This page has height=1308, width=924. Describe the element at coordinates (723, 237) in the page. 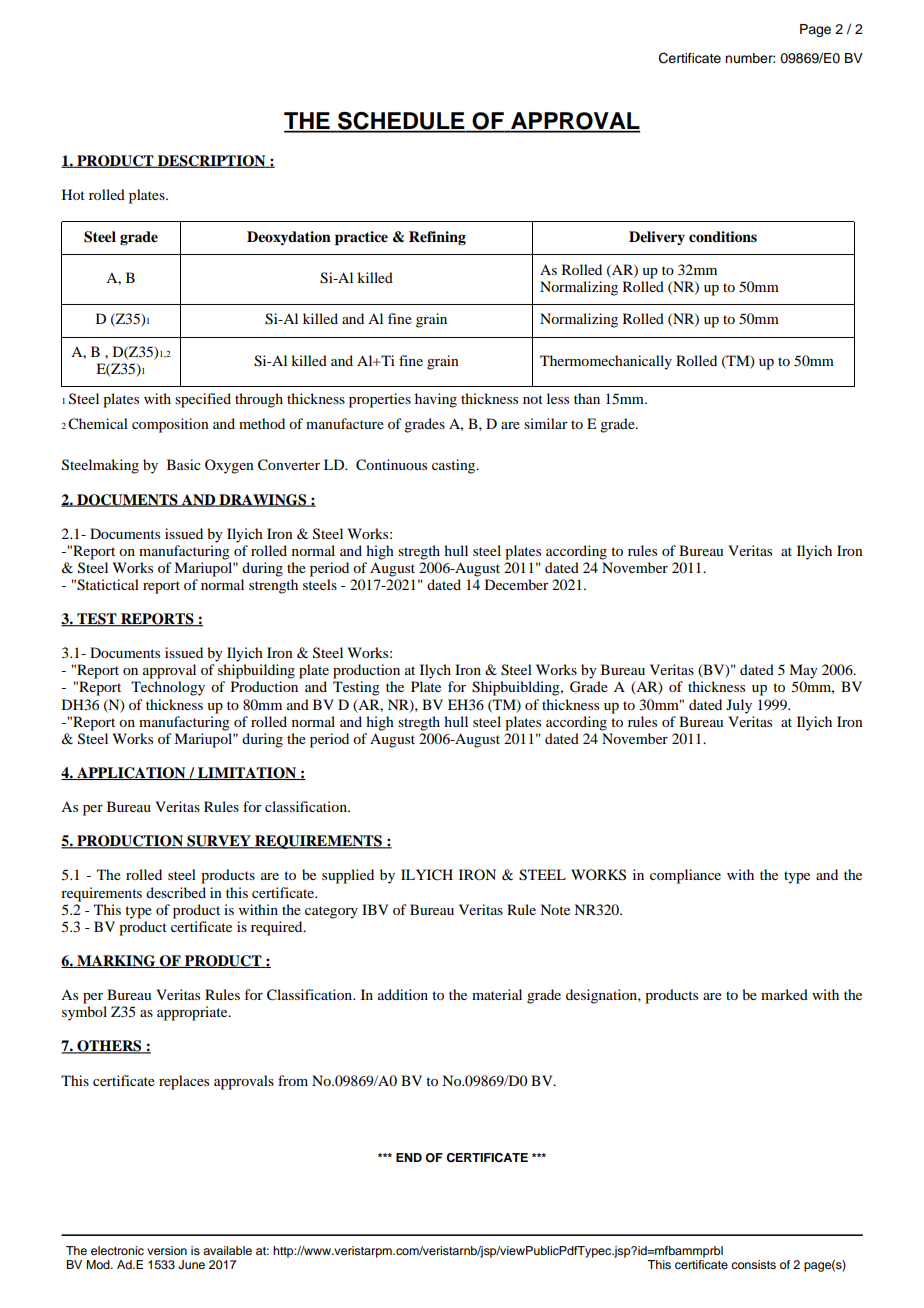

I see `conditions` at that location.
